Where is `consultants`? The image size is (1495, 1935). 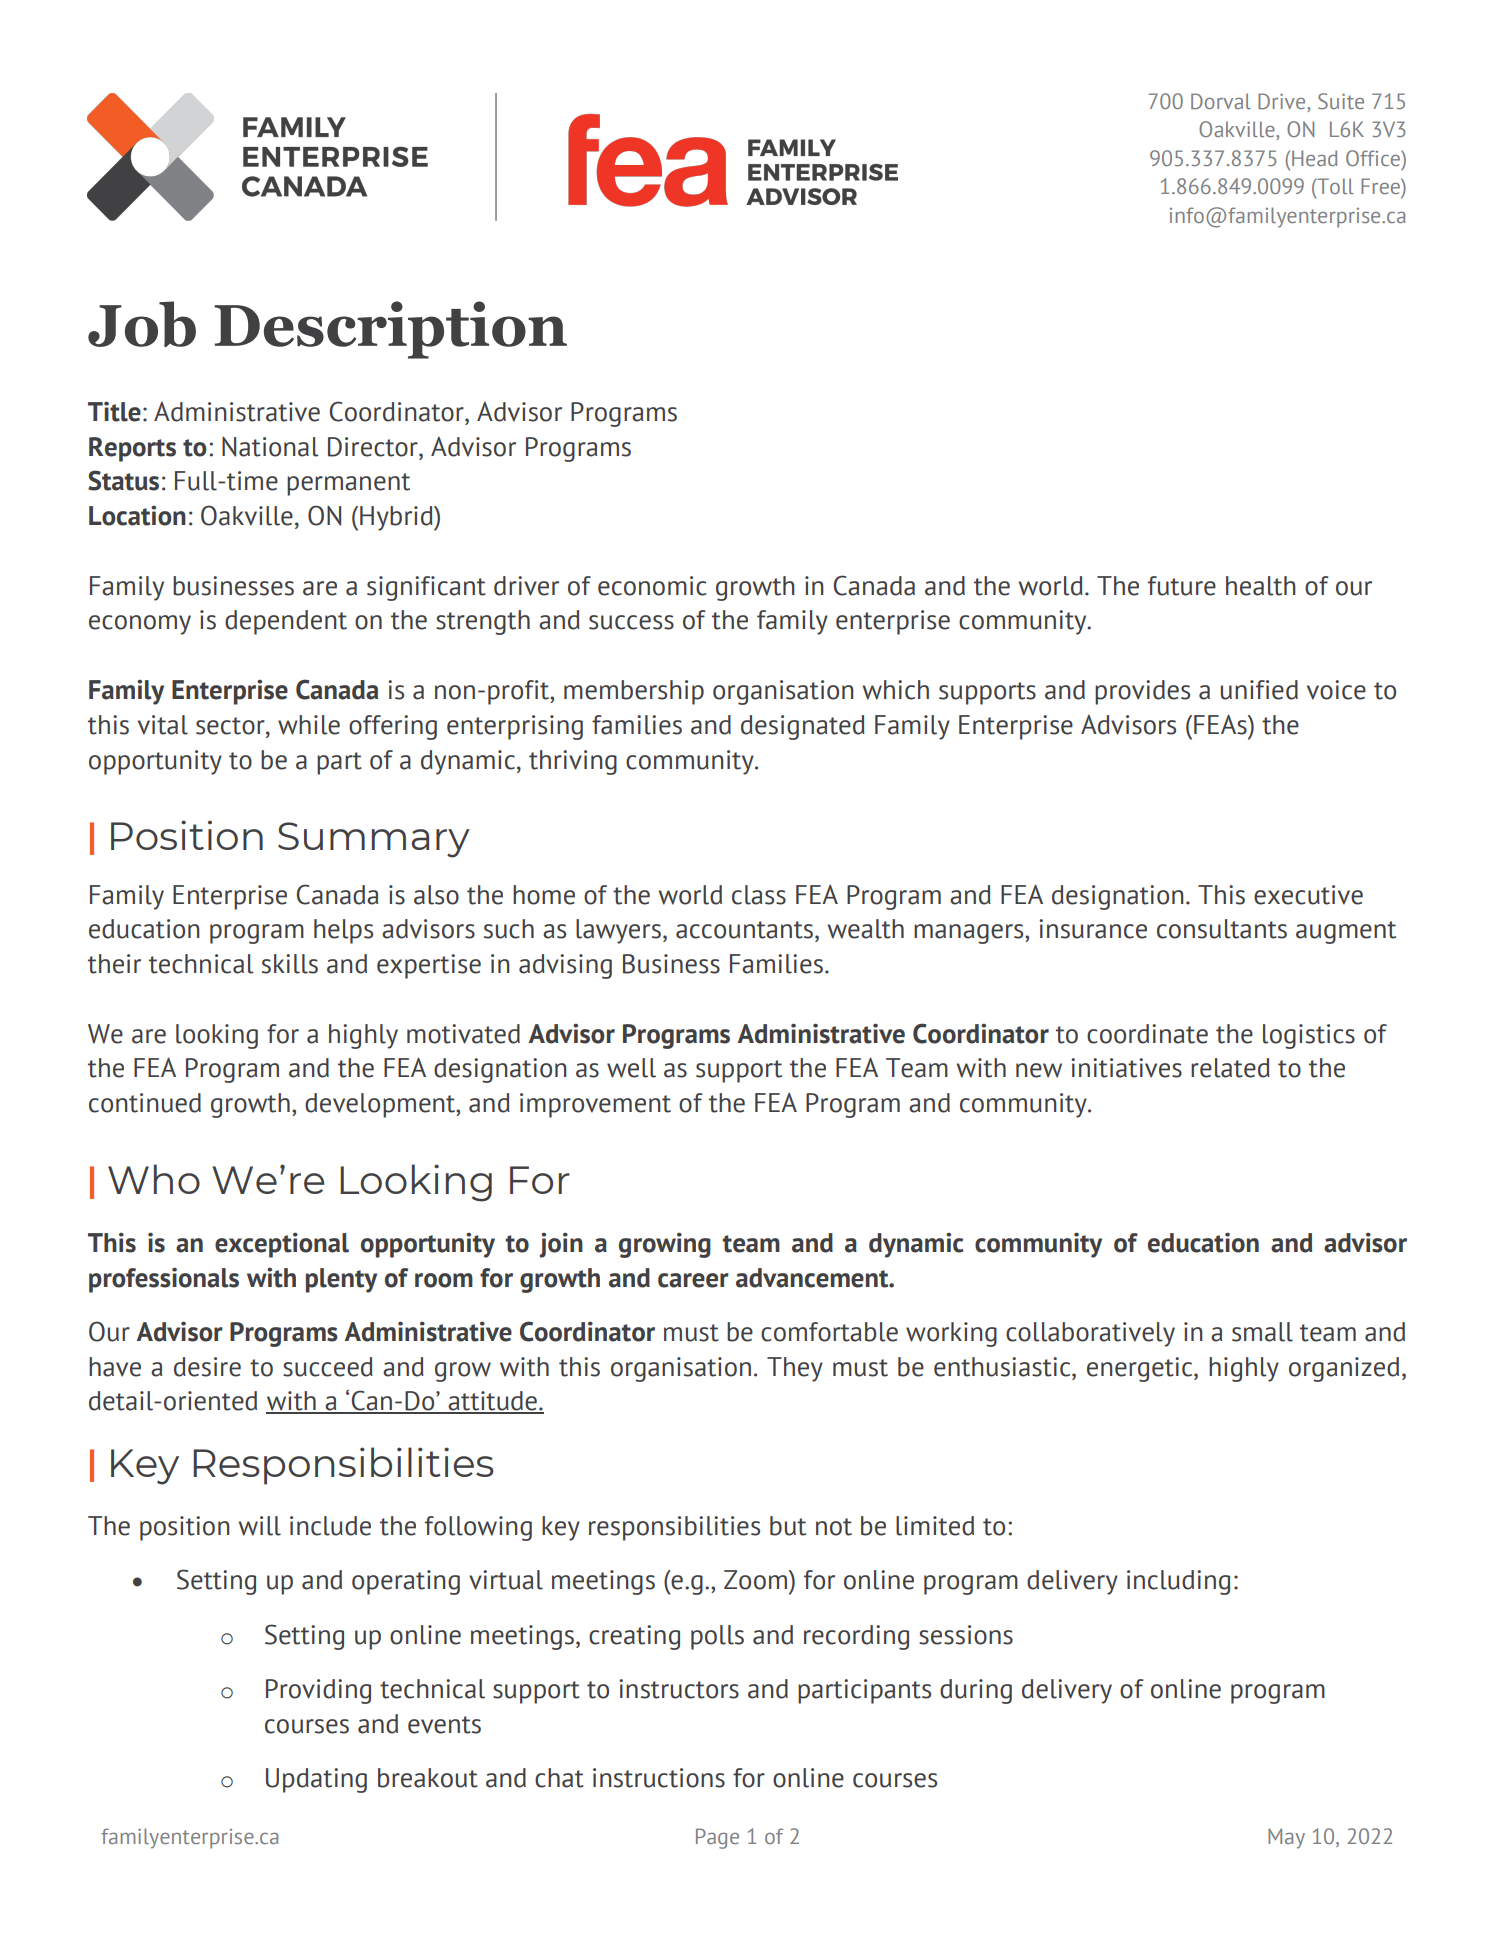 consultants is located at coordinates (1222, 929).
